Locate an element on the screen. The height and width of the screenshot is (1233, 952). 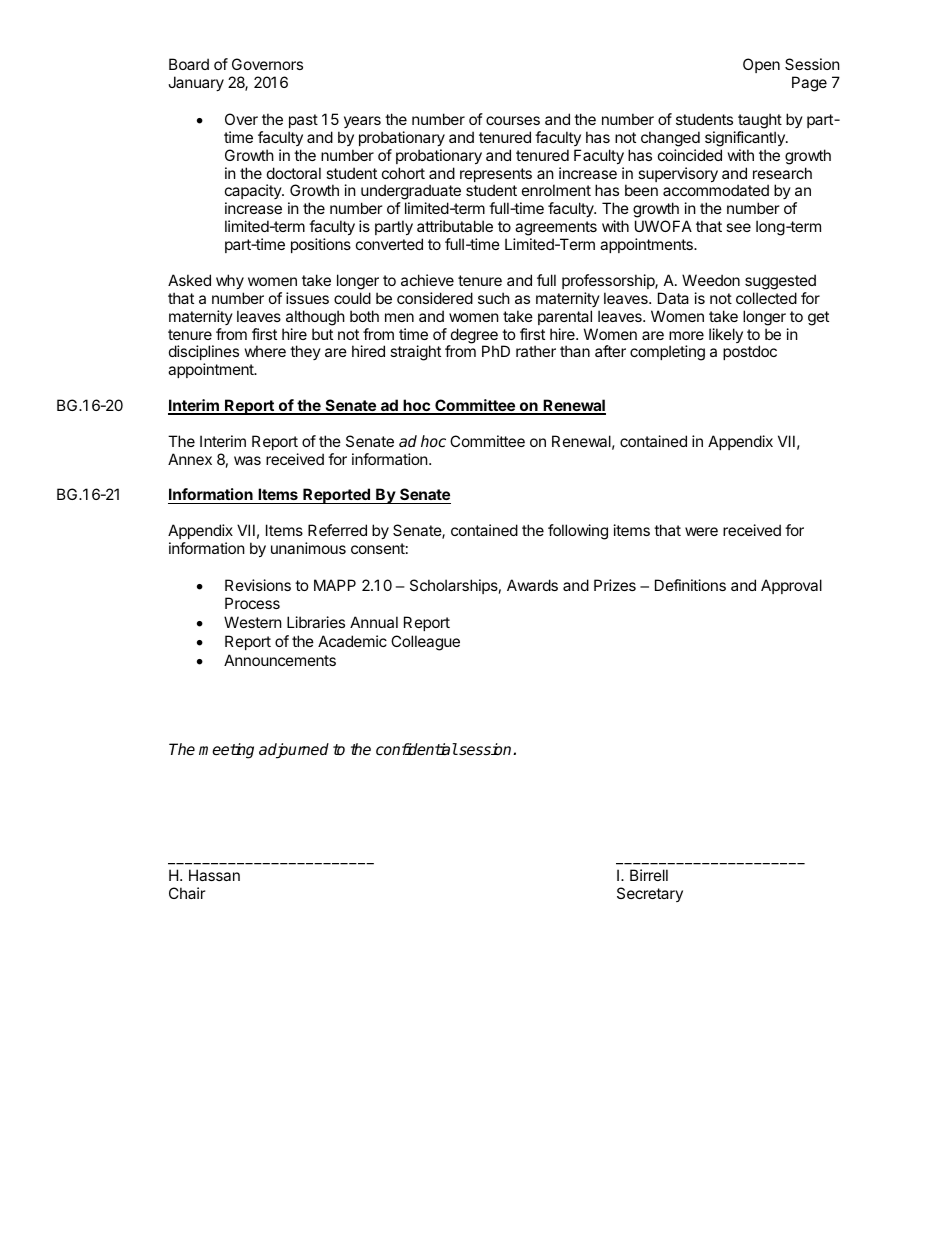
confidential is located at coordinates (417, 749).
